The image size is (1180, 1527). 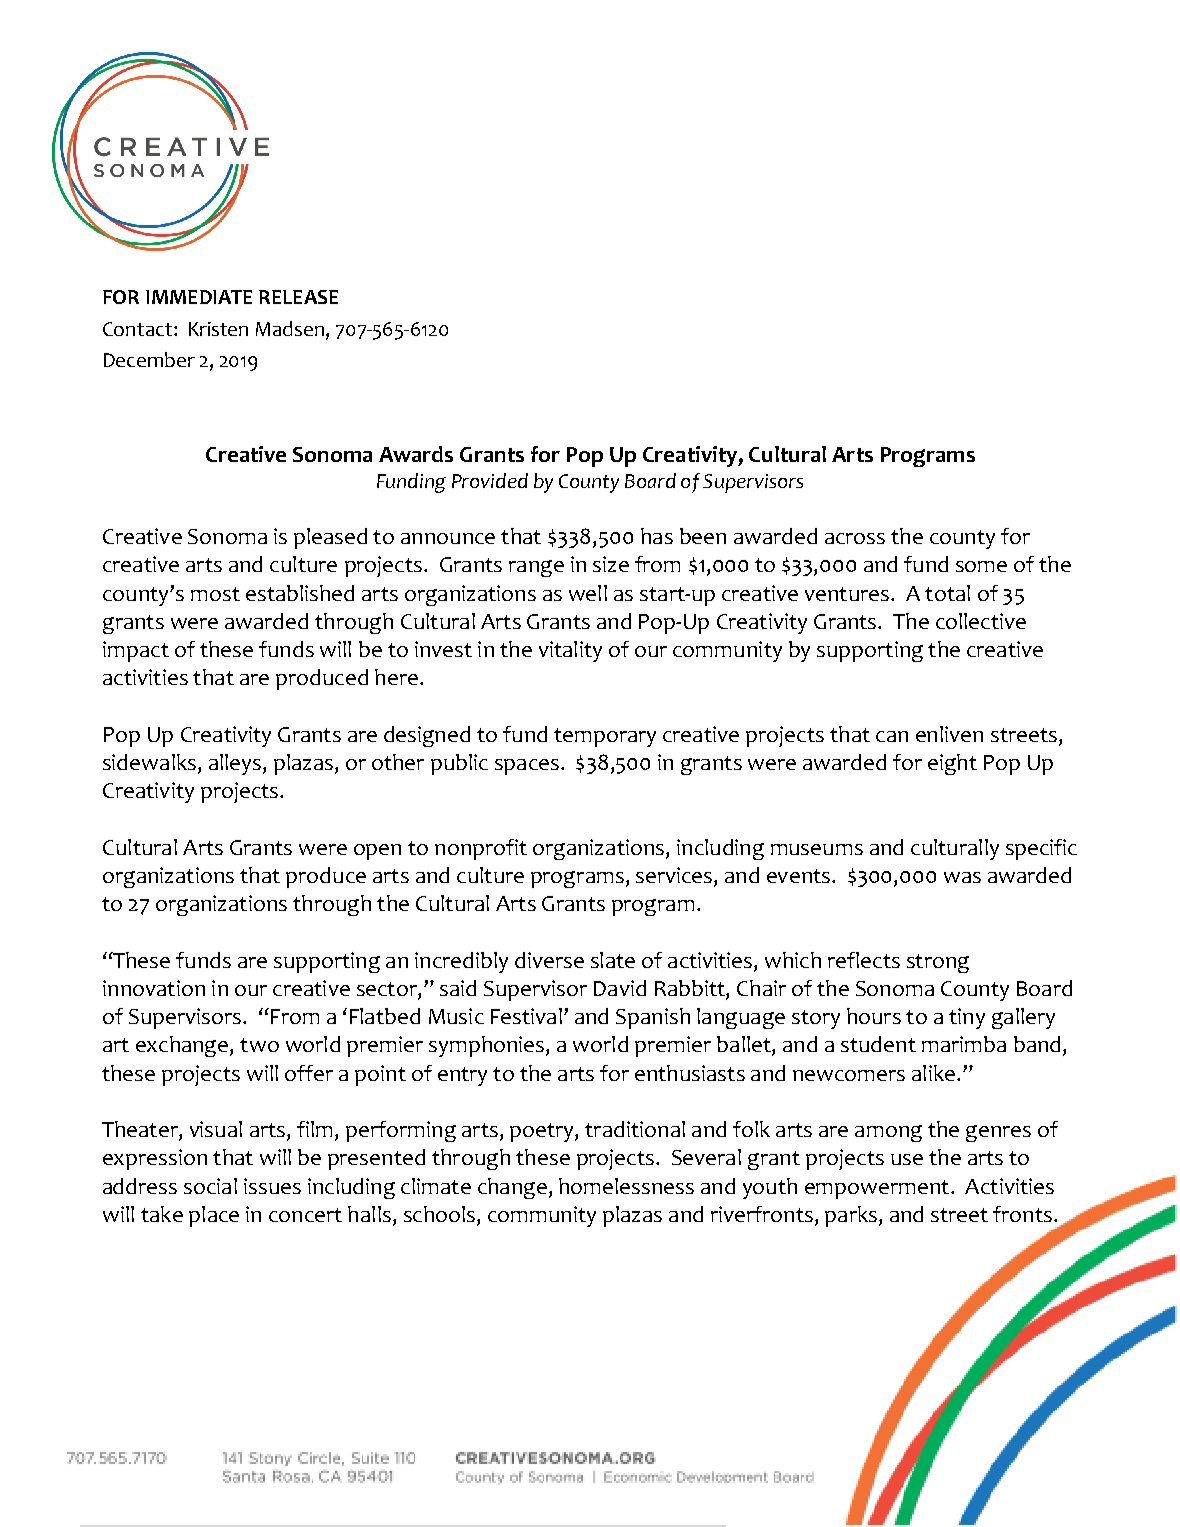 I want to click on Kristen, so click(x=218, y=329).
